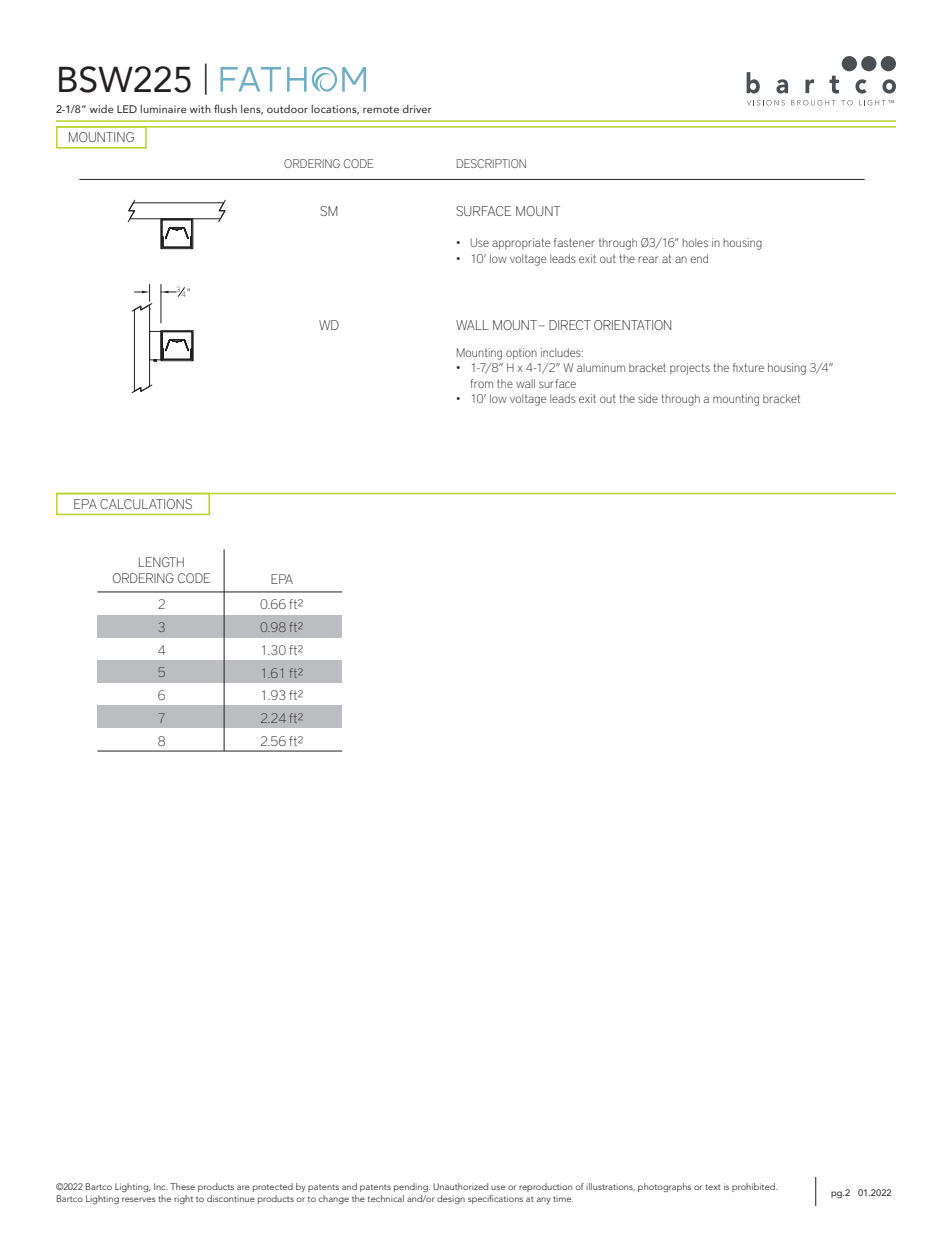 The height and width of the page is (1233, 952). I want to click on side, so click(648, 398).
